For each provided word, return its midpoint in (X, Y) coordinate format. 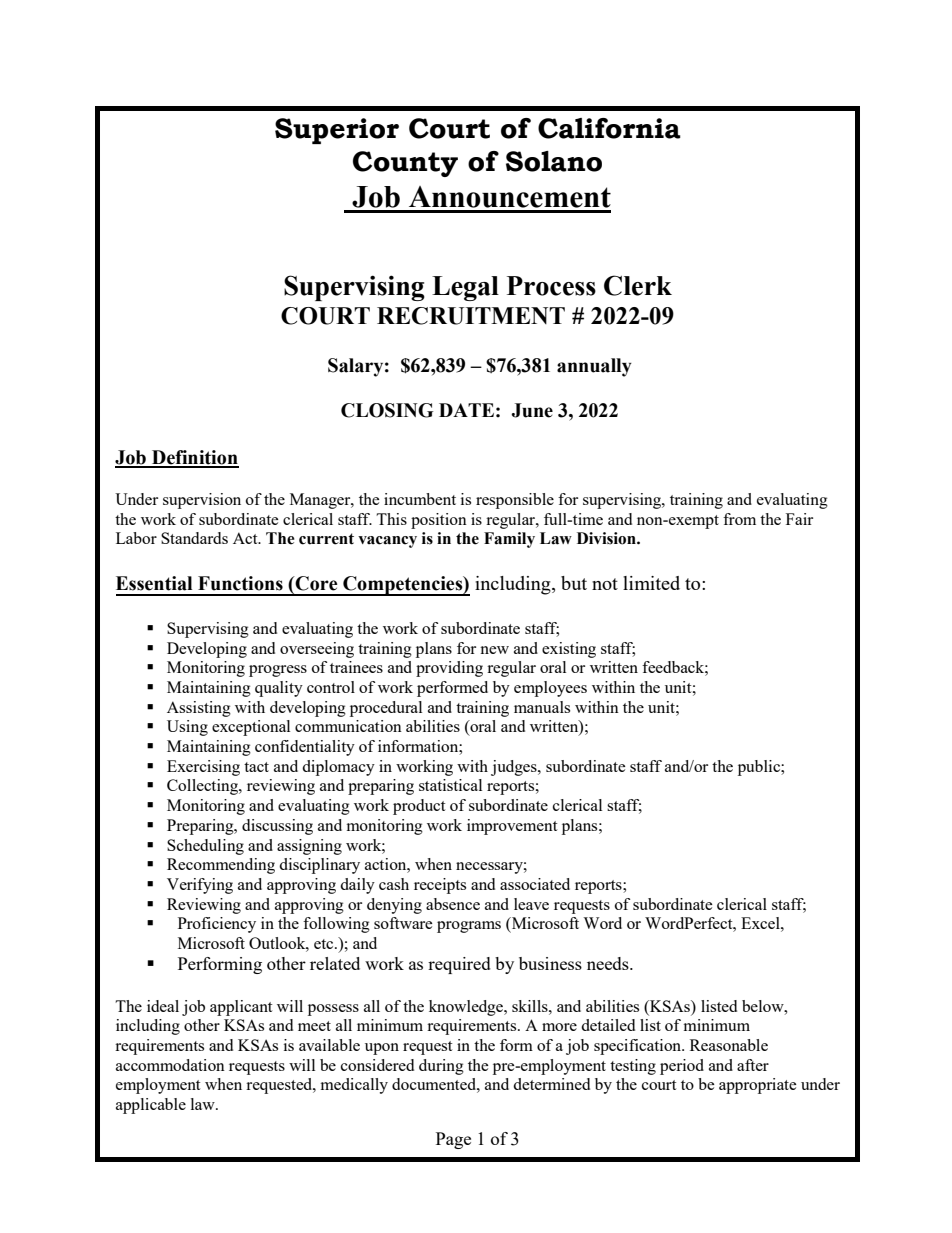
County (405, 164)
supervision (202, 501)
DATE (466, 410)
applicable (151, 1106)
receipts (440, 886)
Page (453, 1140)
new (494, 650)
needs (609, 963)
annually (594, 367)
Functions (240, 583)
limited (651, 583)
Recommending (221, 866)
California (609, 128)
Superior (337, 131)
